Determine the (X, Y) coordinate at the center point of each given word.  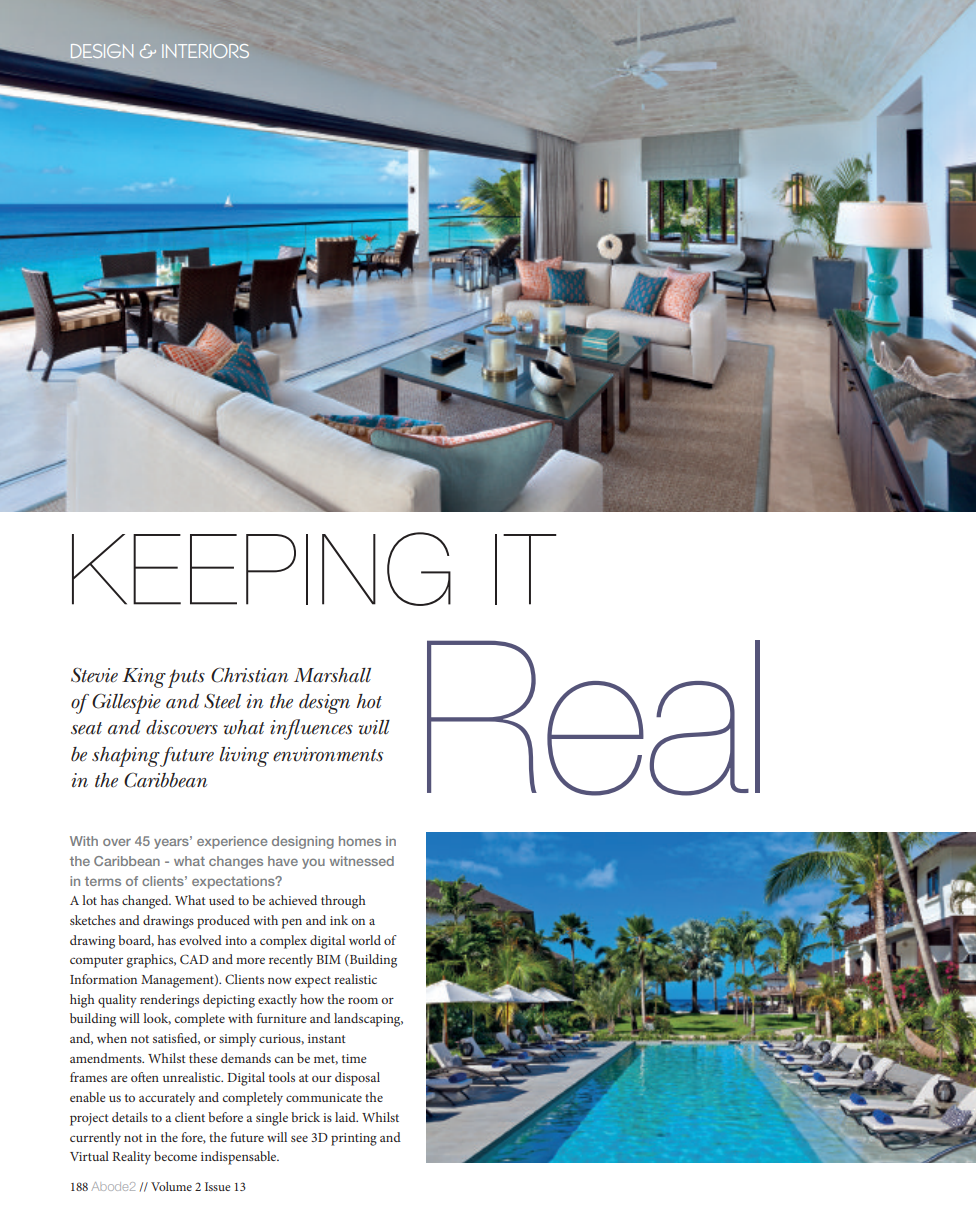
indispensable (240, 1158)
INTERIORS (205, 51)
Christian (249, 675)
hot (369, 701)
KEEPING (261, 569)
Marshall (332, 675)
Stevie (94, 675)
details (130, 1117)
